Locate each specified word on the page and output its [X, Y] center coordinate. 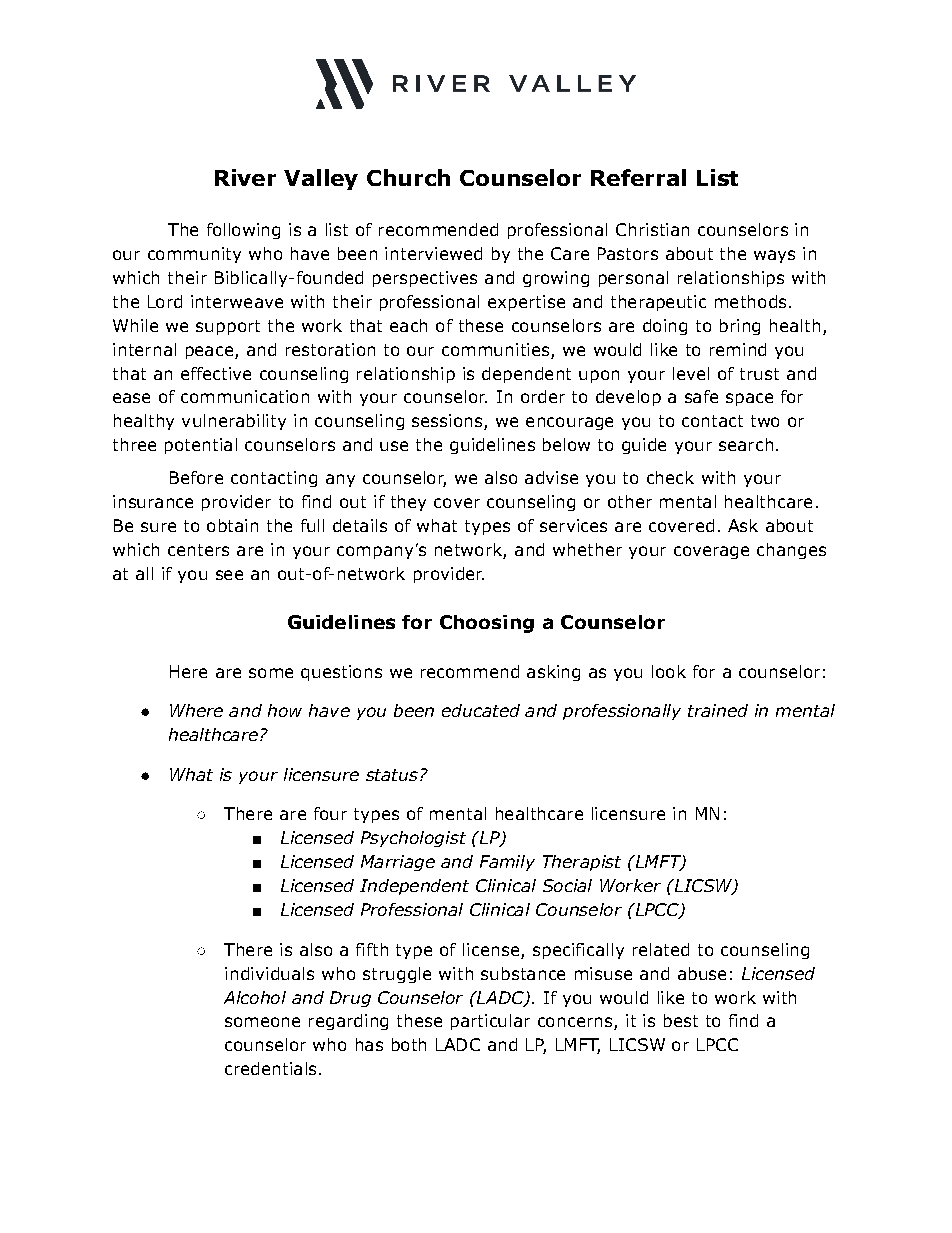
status [392, 775]
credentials [270, 1068]
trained [718, 710]
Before [196, 477]
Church [408, 177]
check [670, 477]
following [243, 231]
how [285, 710]
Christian [652, 229]
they [408, 503]
